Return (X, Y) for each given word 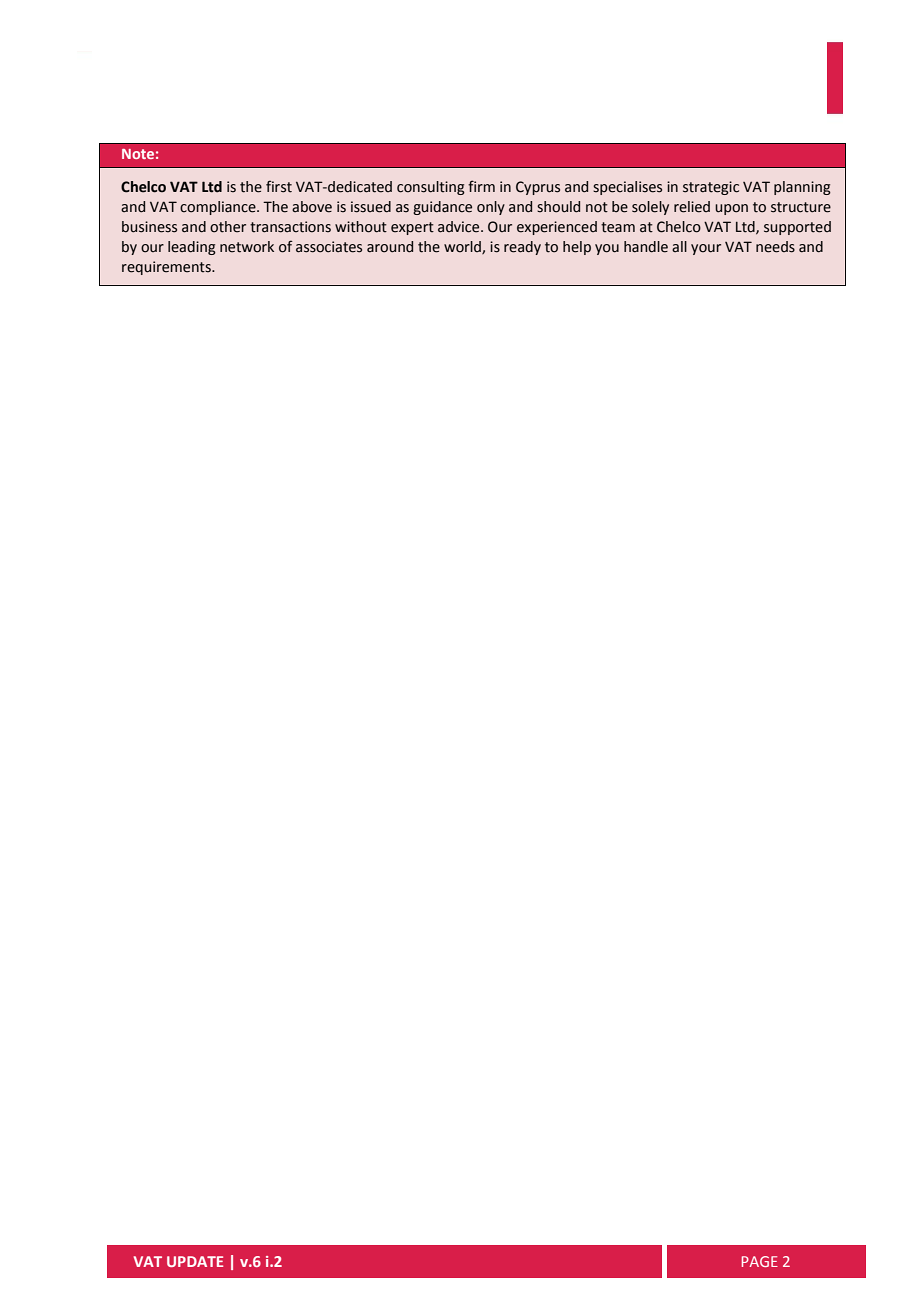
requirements (167, 268)
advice (460, 227)
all (679, 247)
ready (522, 248)
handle (646, 247)
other (228, 227)
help (577, 248)
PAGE (760, 1261)
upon (731, 209)
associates (329, 247)
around (390, 247)
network (247, 247)
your (706, 249)
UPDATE (195, 1261)
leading (192, 248)
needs (775, 247)
